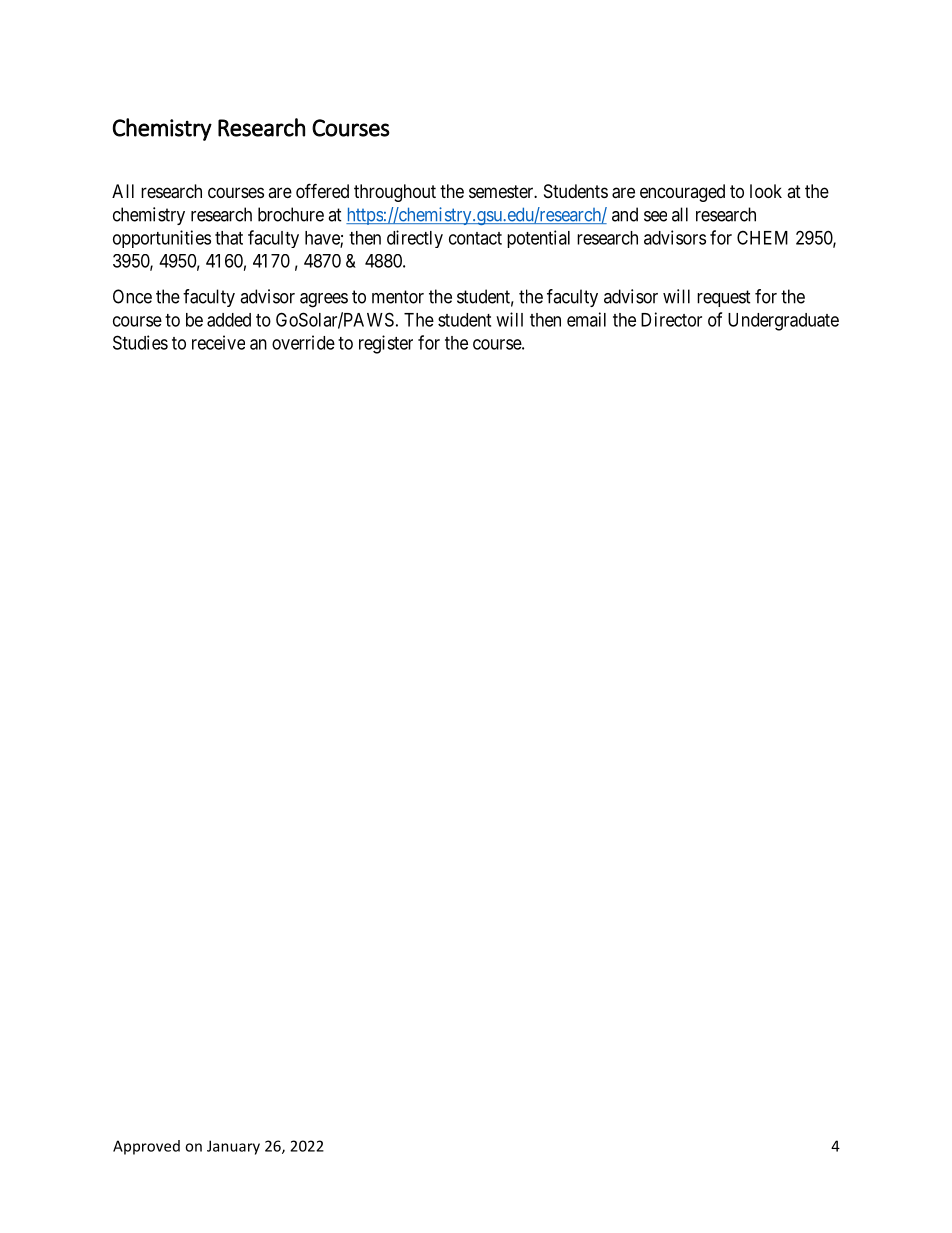  What do you see at coordinates (229, 238) in the screenshot?
I see `that` at bounding box center [229, 238].
